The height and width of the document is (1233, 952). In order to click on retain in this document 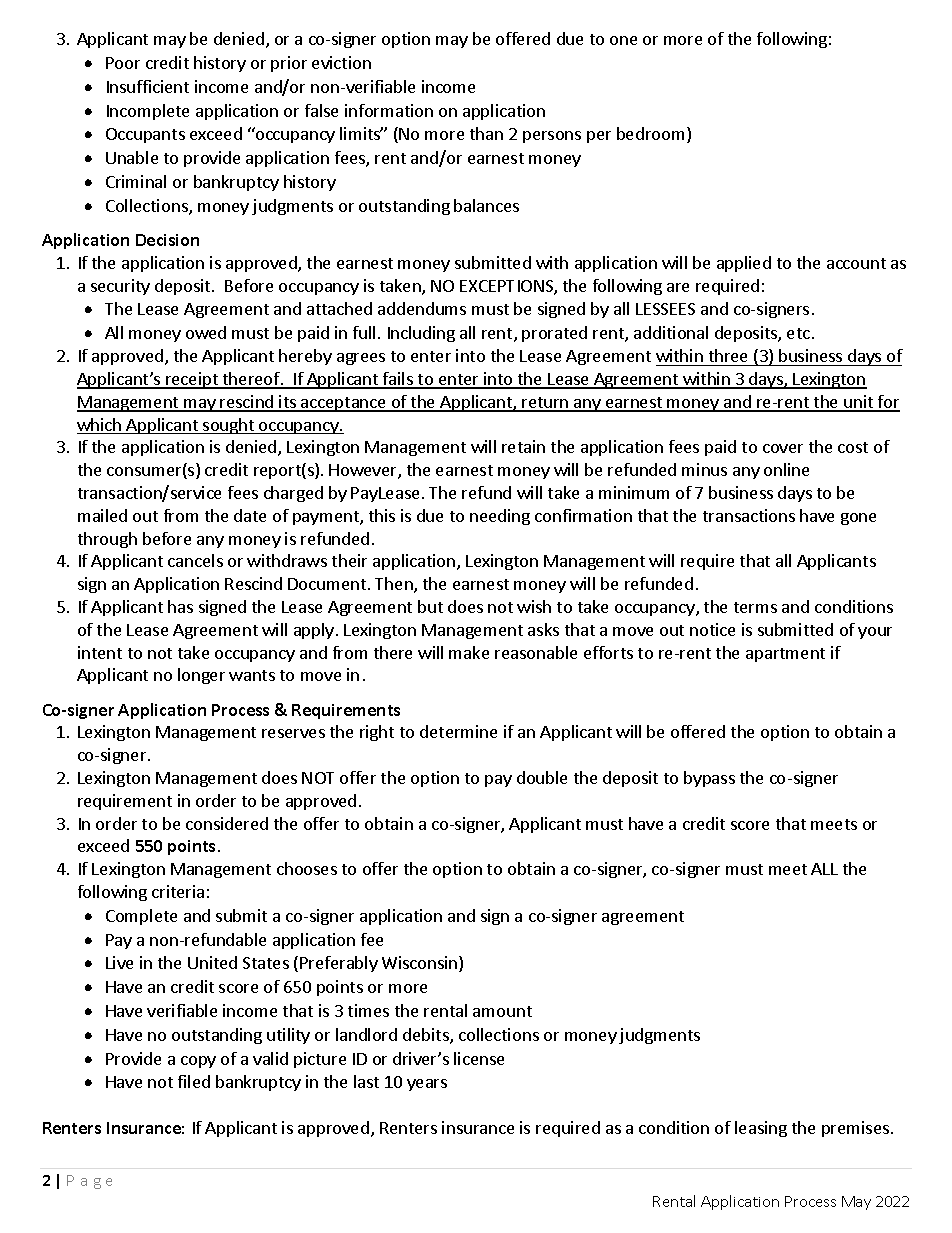, I will do `click(523, 446)`.
